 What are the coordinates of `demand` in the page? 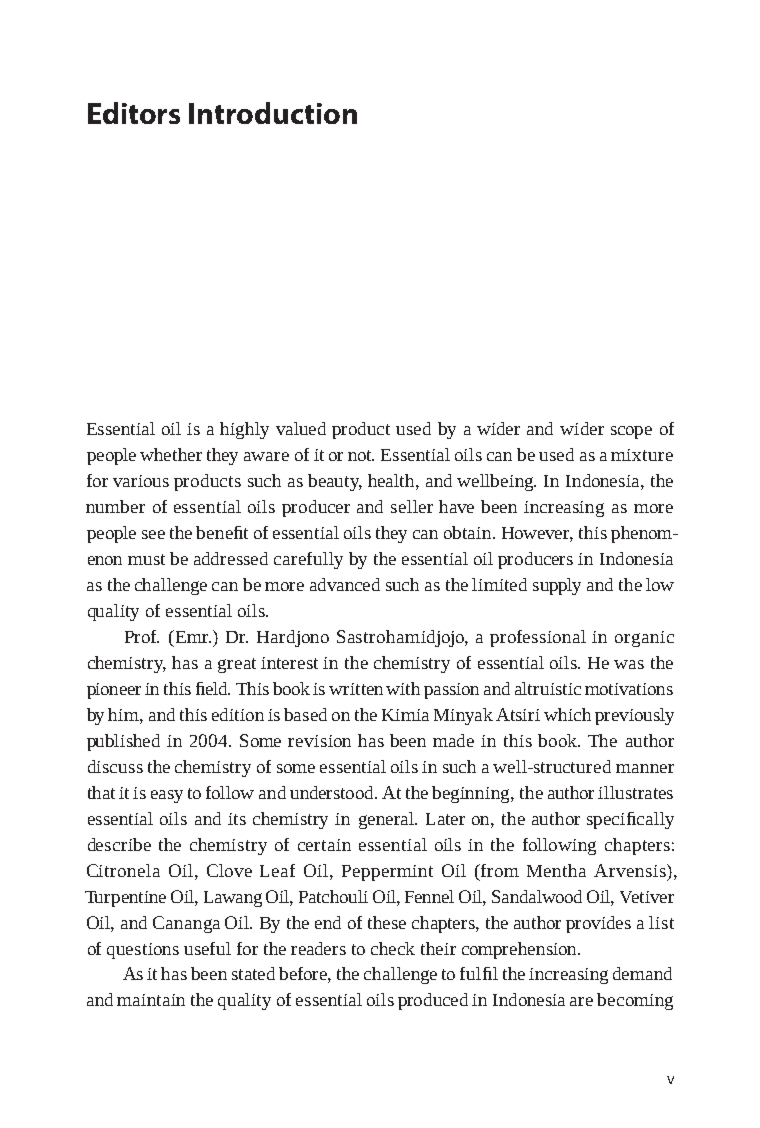 It's located at (642, 973).
